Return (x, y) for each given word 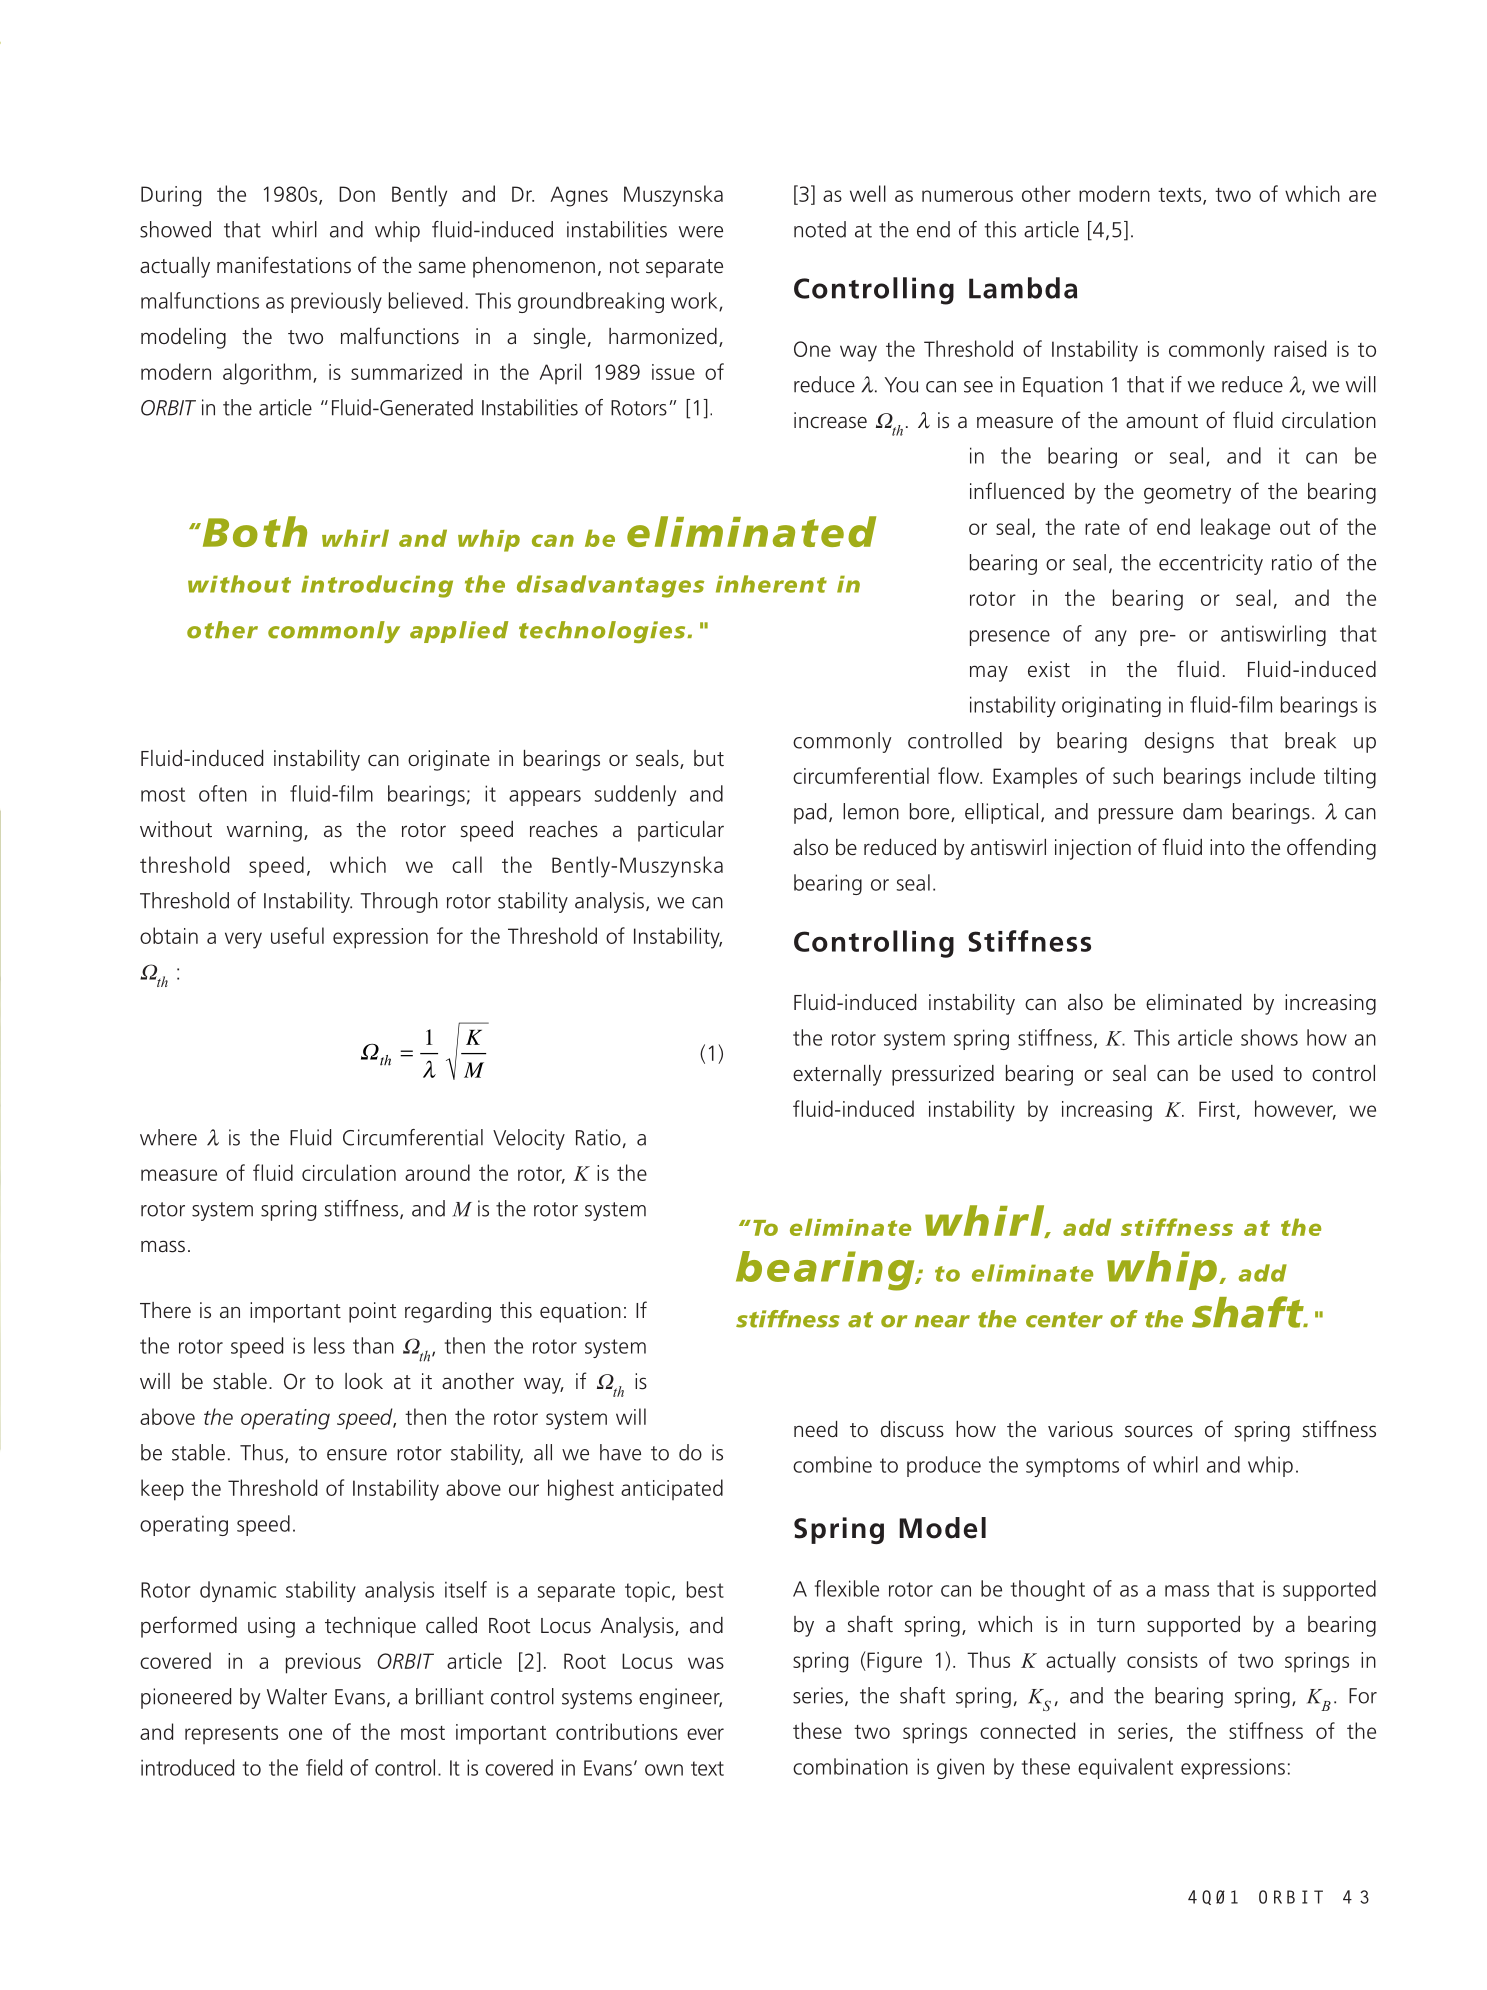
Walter (297, 1696)
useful (297, 935)
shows (1269, 1037)
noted (820, 229)
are (1362, 196)
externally (837, 1075)
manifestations (284, 265)
